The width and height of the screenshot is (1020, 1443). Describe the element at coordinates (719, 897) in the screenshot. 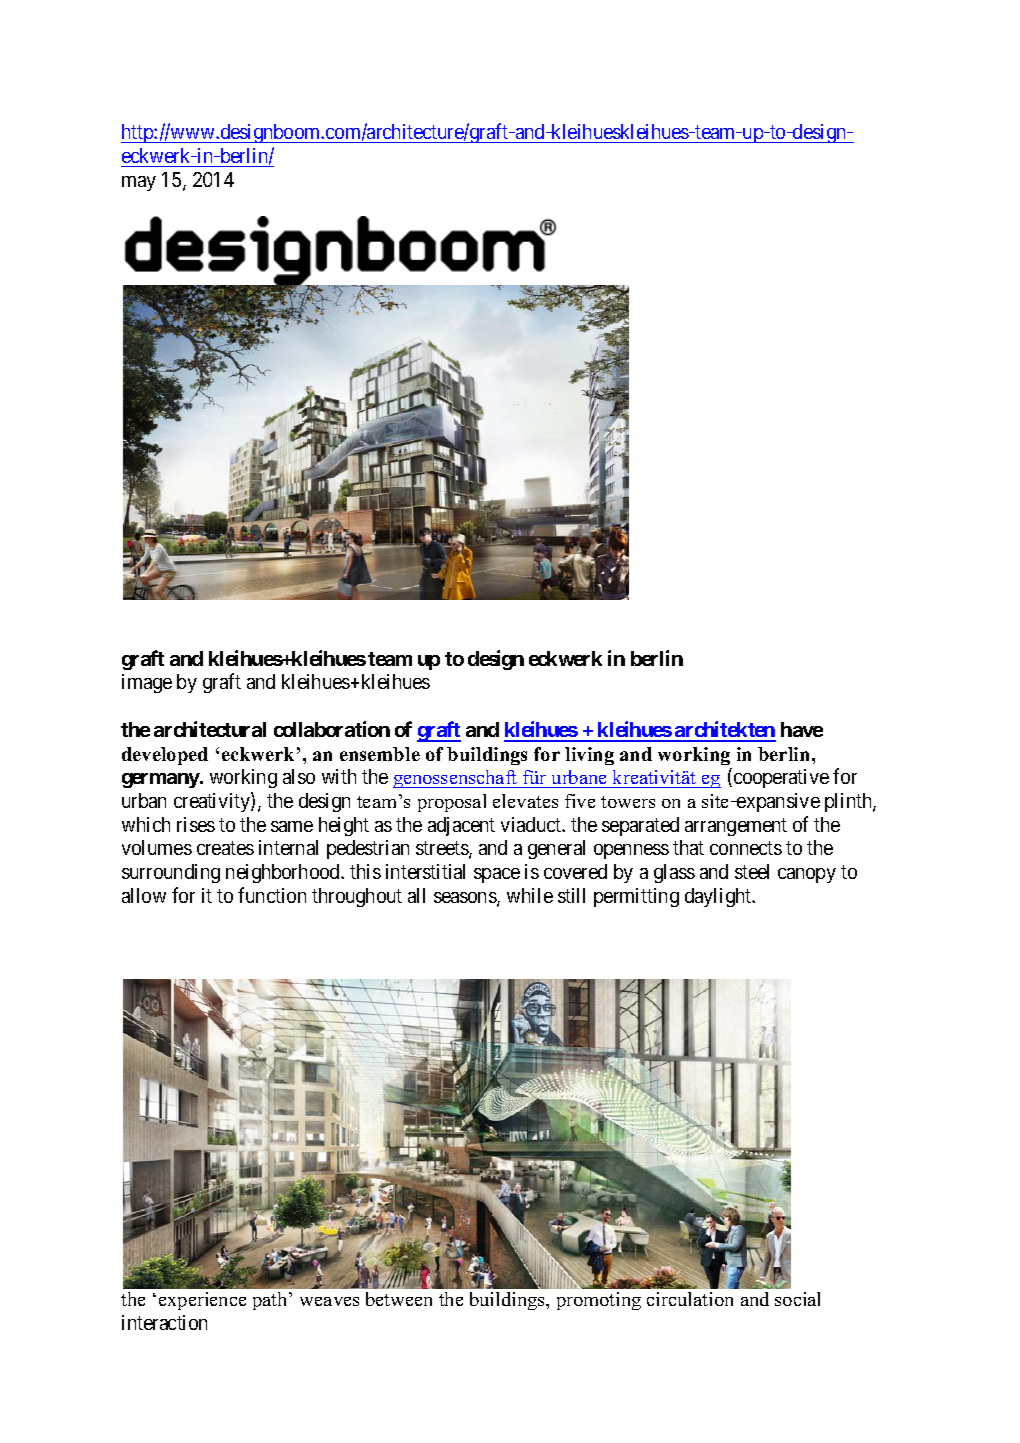

I see `daylight` at that location.
